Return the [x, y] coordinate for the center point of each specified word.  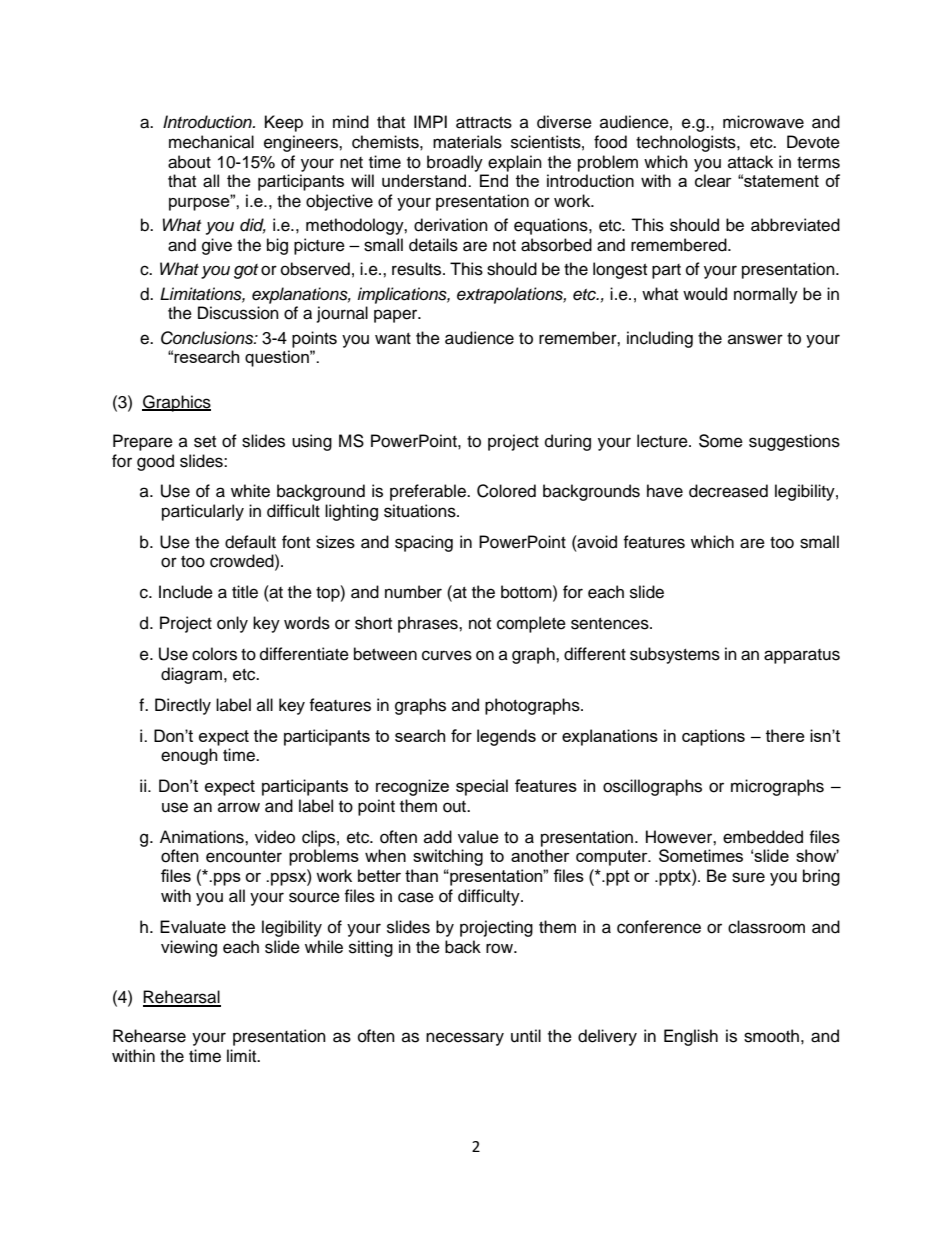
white [250, 491]
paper [397, 316]
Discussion [238, 313]
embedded [763, 837]
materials [467, 142]
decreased [728, 491]
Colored [506, 491]
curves [447, 655]
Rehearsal [182, 998]
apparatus [802, 656]
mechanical [211, 142]
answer [755, 339]
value [478, 837]
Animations [203, 837]
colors [214, 654]
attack [750, 162]
